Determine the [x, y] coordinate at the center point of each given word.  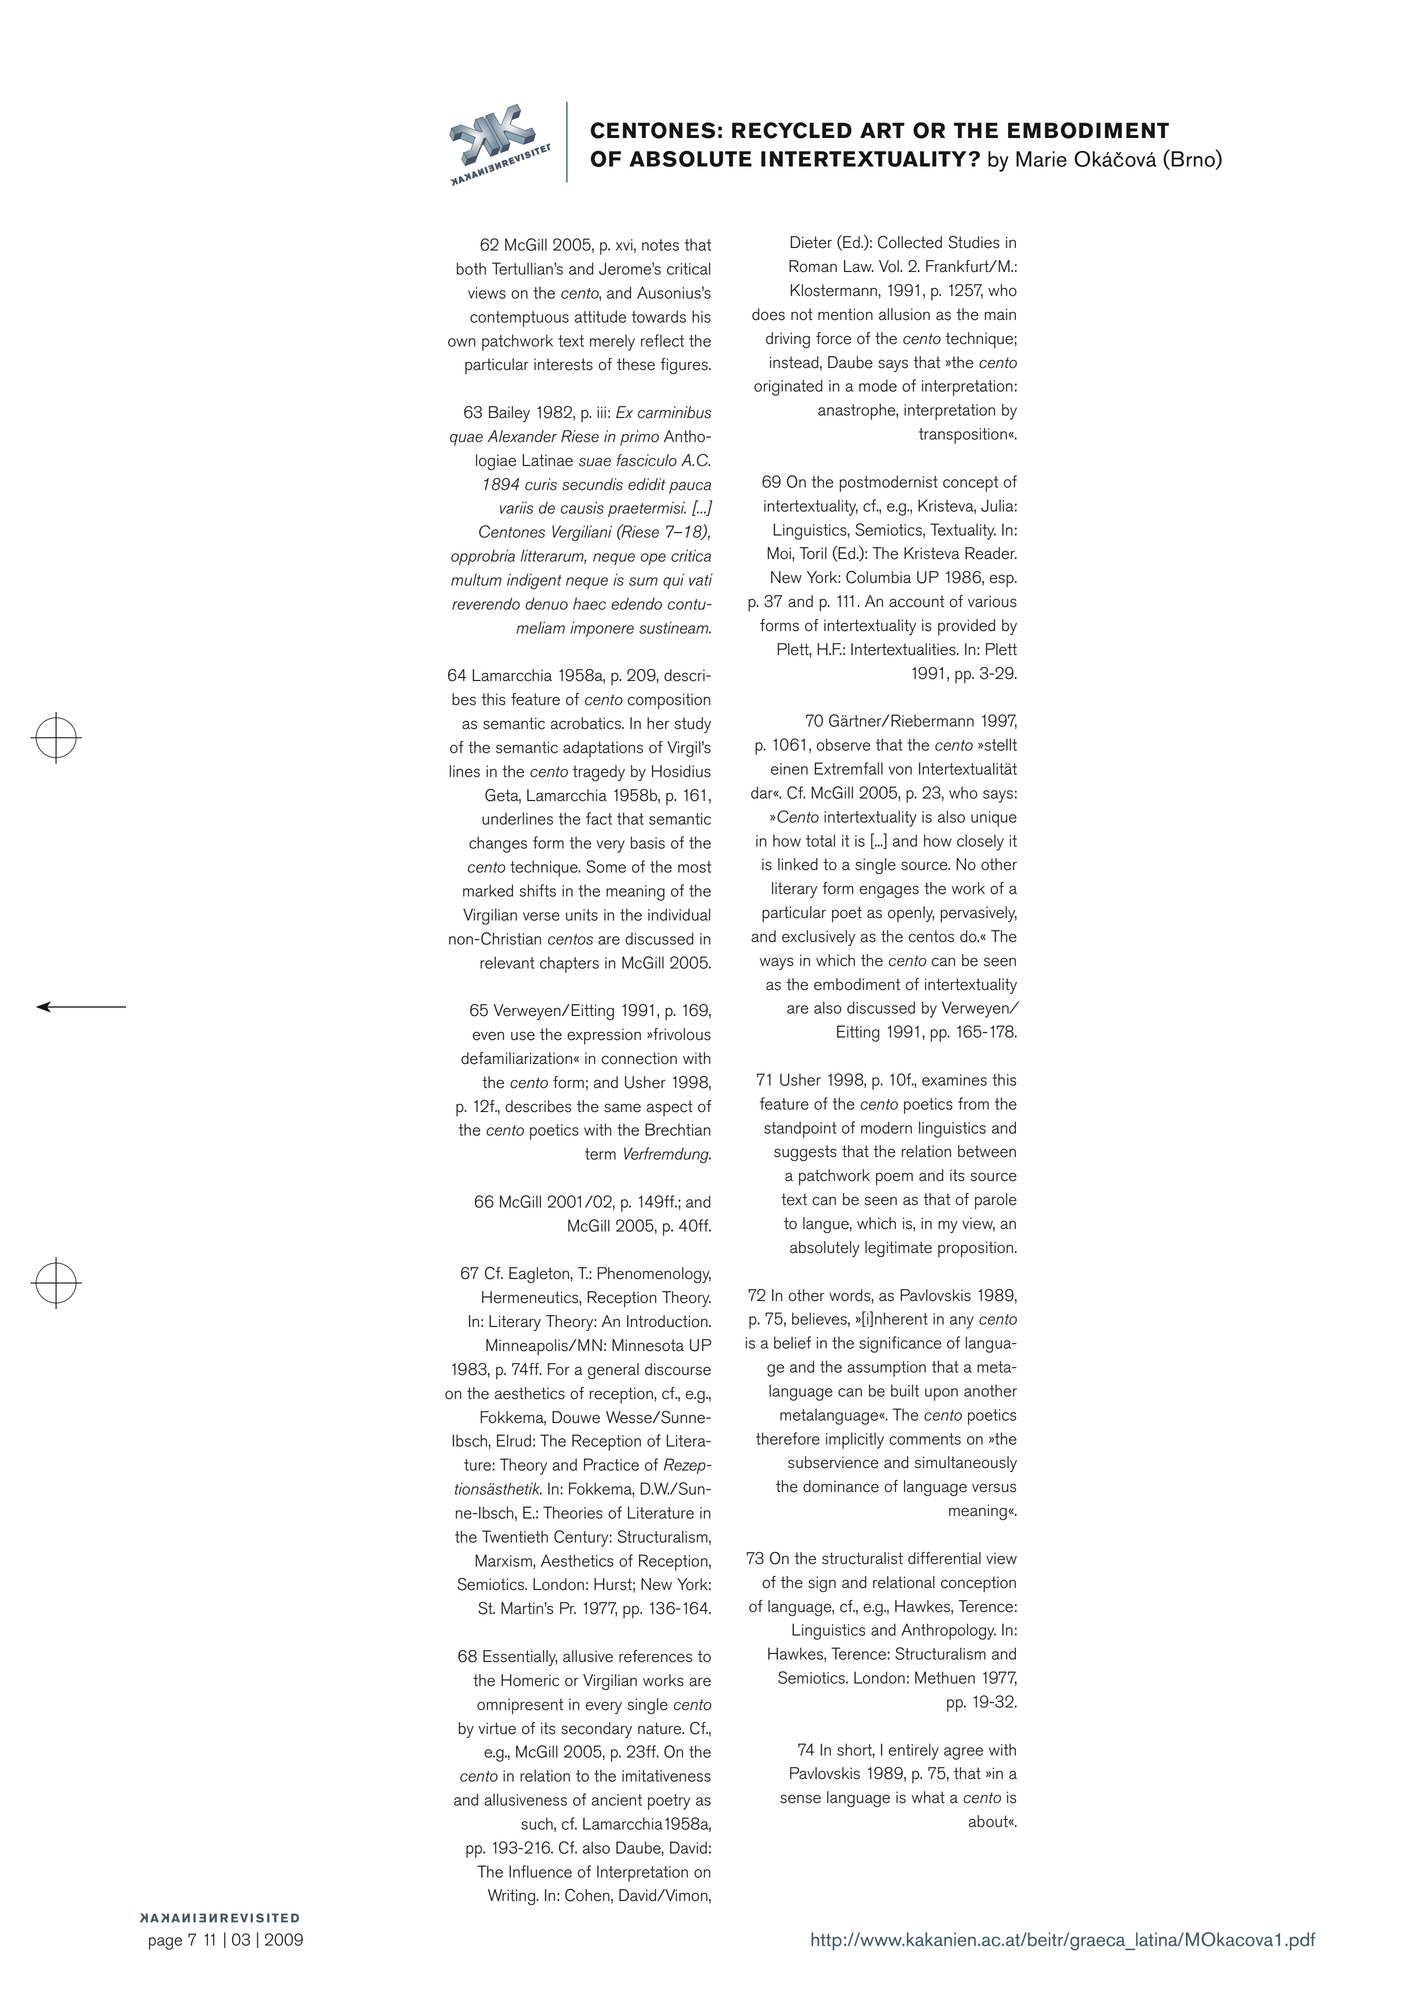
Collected [910, 242]
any [962, 1322]
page [165, 1943]
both [471, 268]
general [613, 1371]
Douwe [576, 1417]
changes [498, 844]
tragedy [599, 773]
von [900, 770]
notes [660, 245]
